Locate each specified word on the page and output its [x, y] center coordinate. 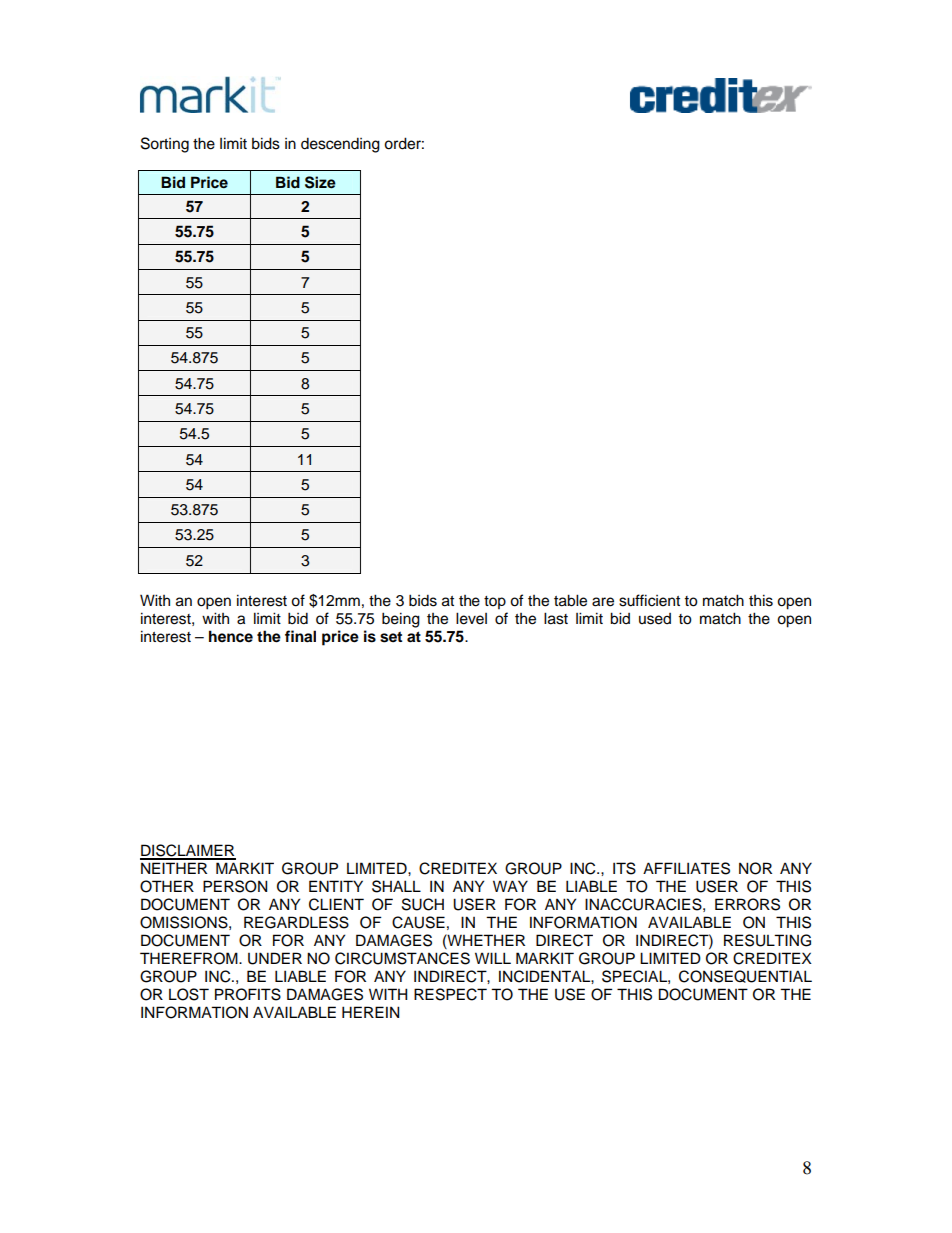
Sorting [165, 145]
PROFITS [248, 994]
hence [231, 636]
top [495, 603]
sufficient [649, 600]
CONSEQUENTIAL [745, 976]
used [655, 619]
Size [320, 182]
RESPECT [450, 994]
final [300, 636]
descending [340, 145]
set [391, 637]
